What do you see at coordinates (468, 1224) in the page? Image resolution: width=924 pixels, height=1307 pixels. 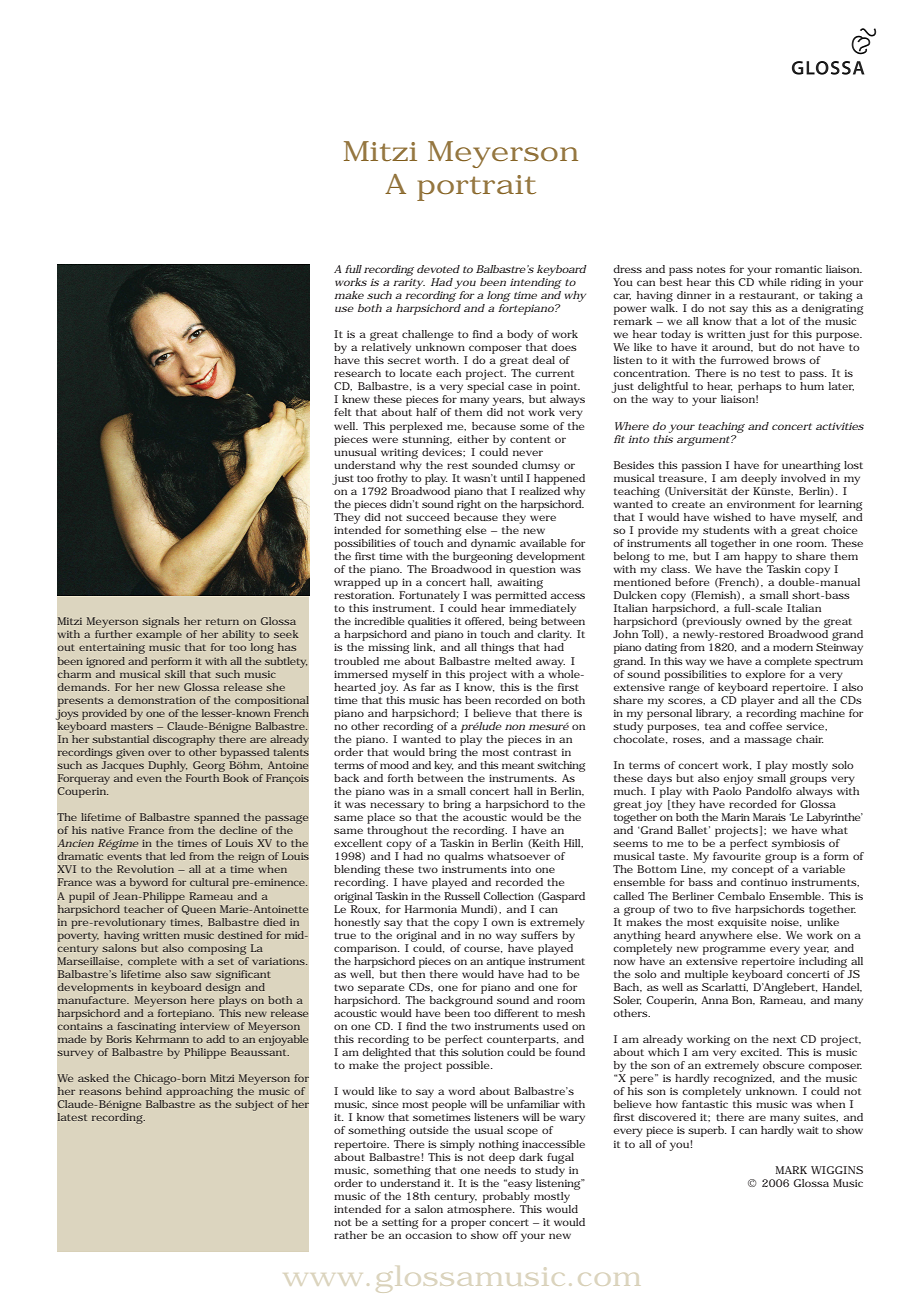 I see `proper` at bounding box center [468, 1224].
